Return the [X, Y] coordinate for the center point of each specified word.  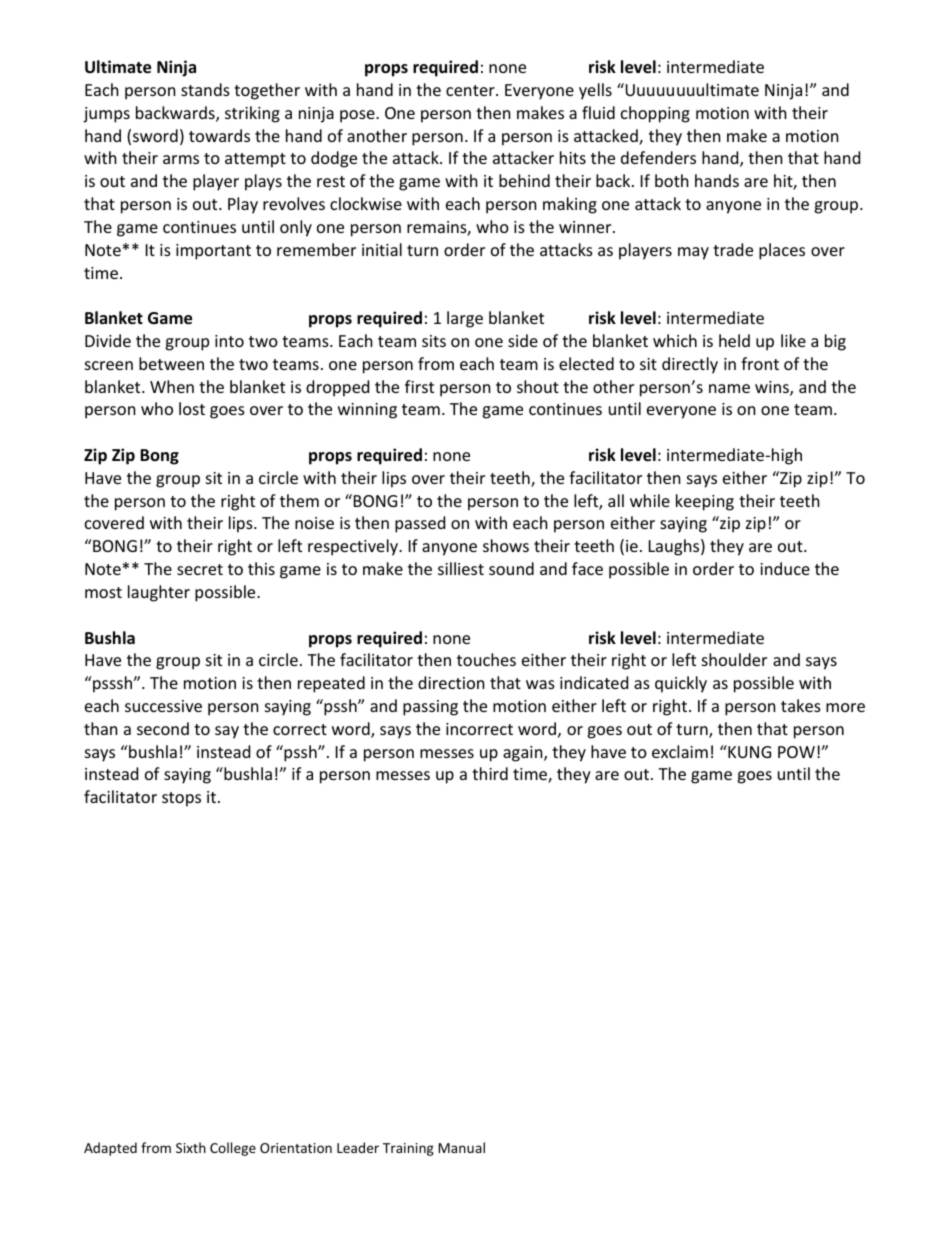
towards [219, 135]
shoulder [734, 659]
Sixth [191, 1147]
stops [181, 799]
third [490, 773]
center [471, 90]
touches [486, 659]
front [760, 363]
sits [434, 341]
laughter [159, 593]
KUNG [748, 751]
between [171, 363]
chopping [655, 114]
